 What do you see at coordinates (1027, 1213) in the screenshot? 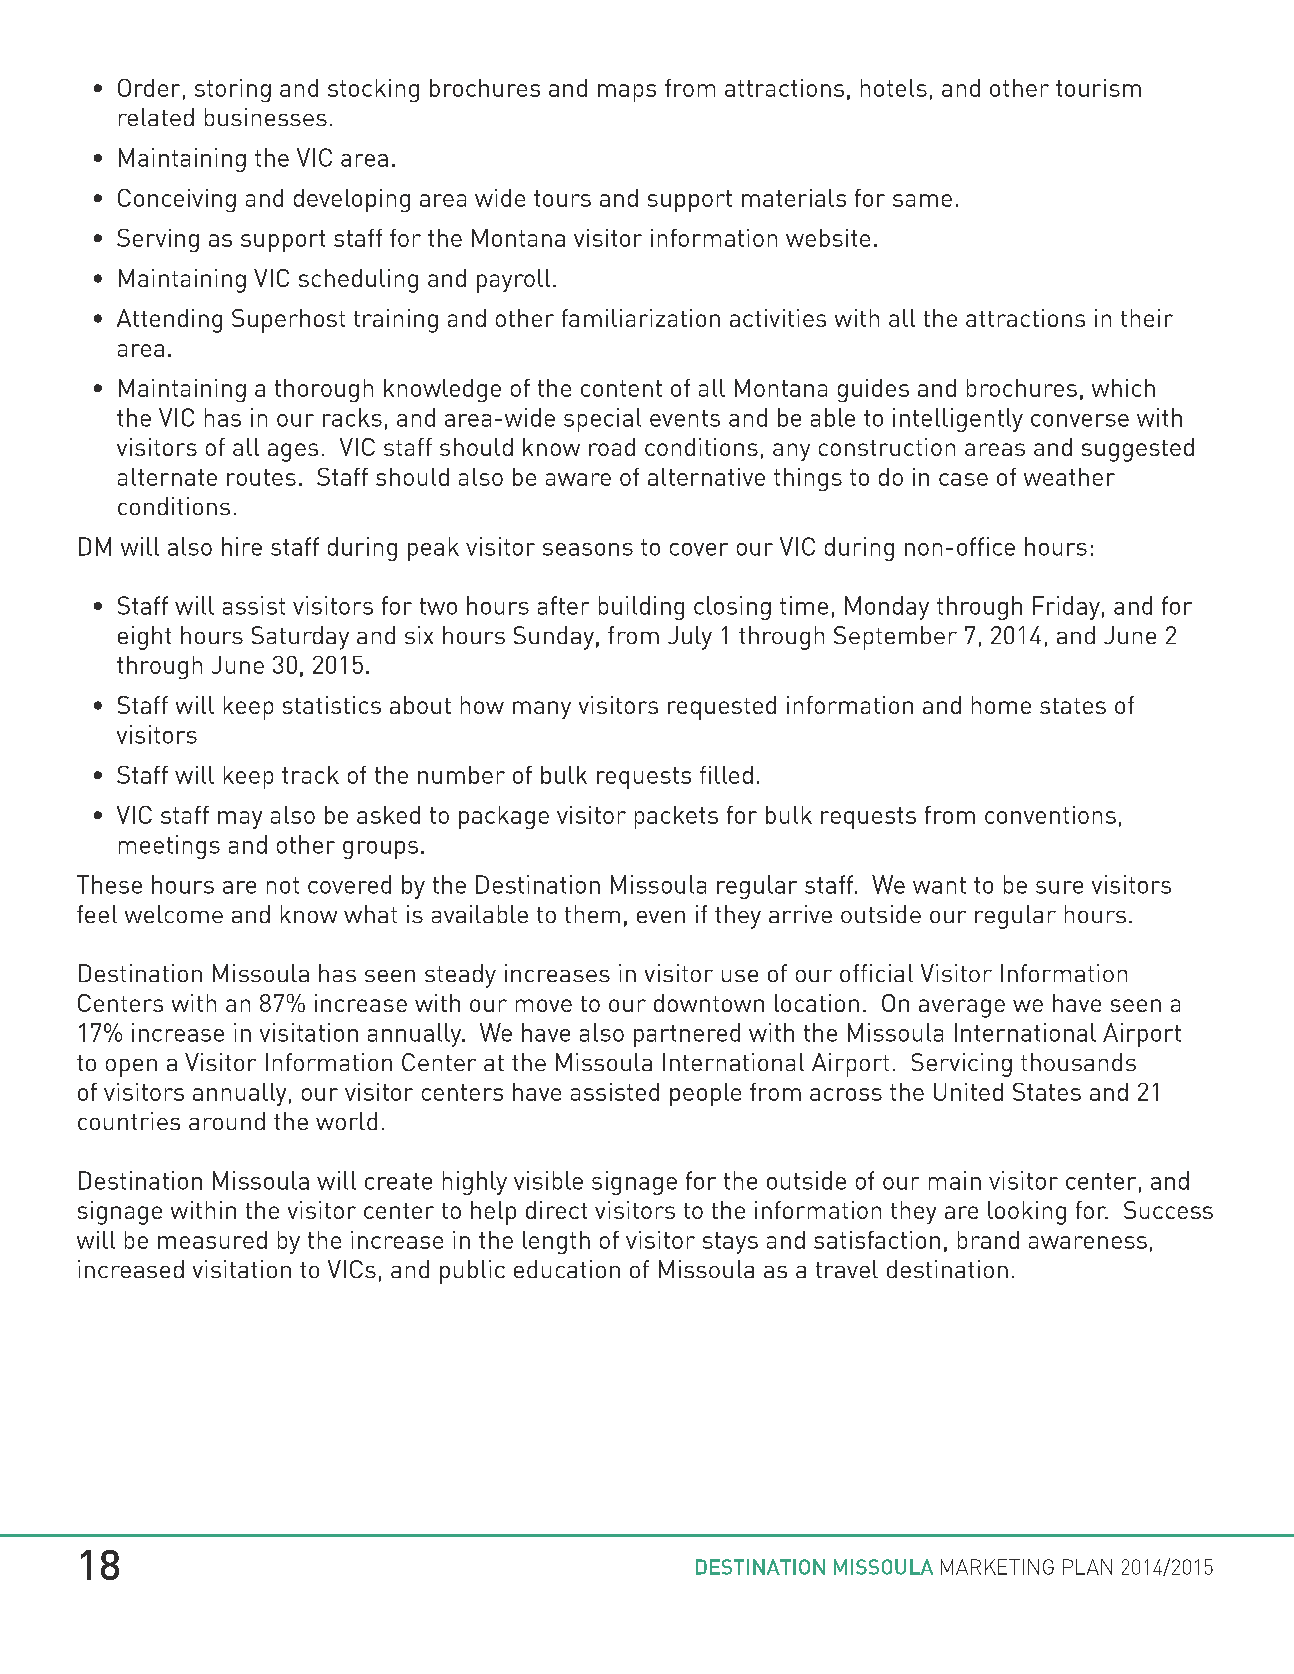
I see `looking` at bounding box center [1027, 1213].
